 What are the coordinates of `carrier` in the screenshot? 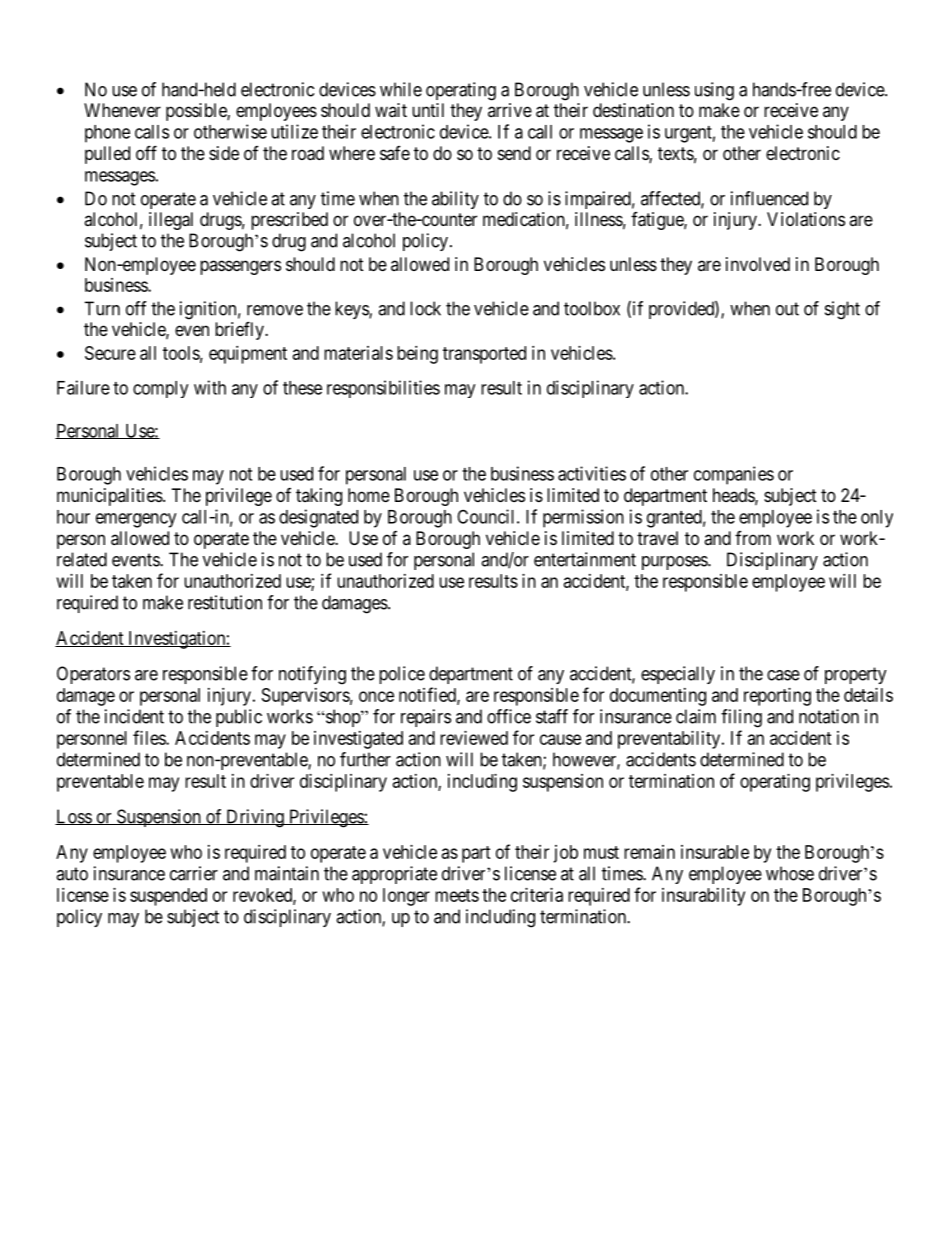 It's located at (194, 873).
